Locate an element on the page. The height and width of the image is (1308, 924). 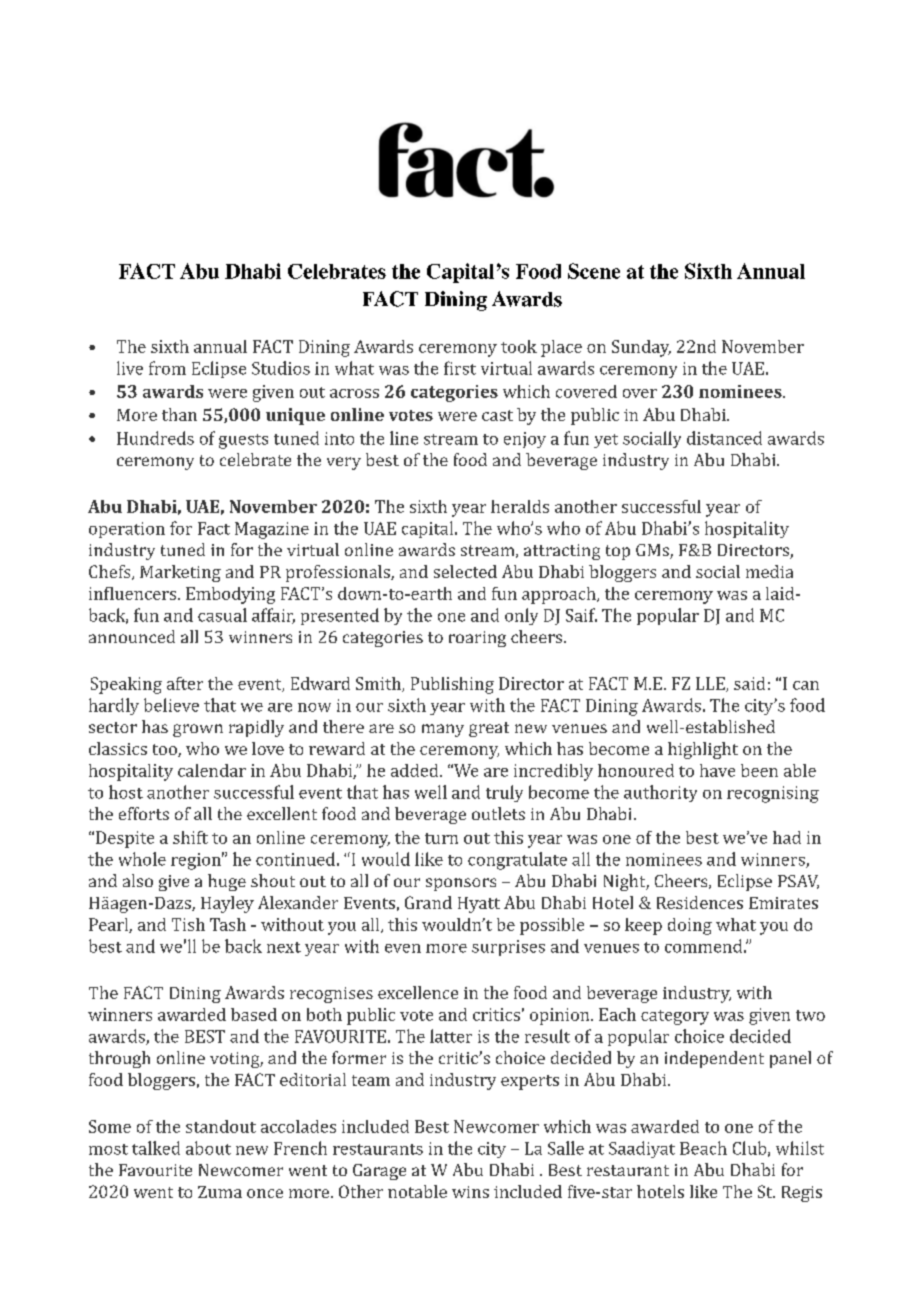
wins is located at coordinates (470, 1192).
